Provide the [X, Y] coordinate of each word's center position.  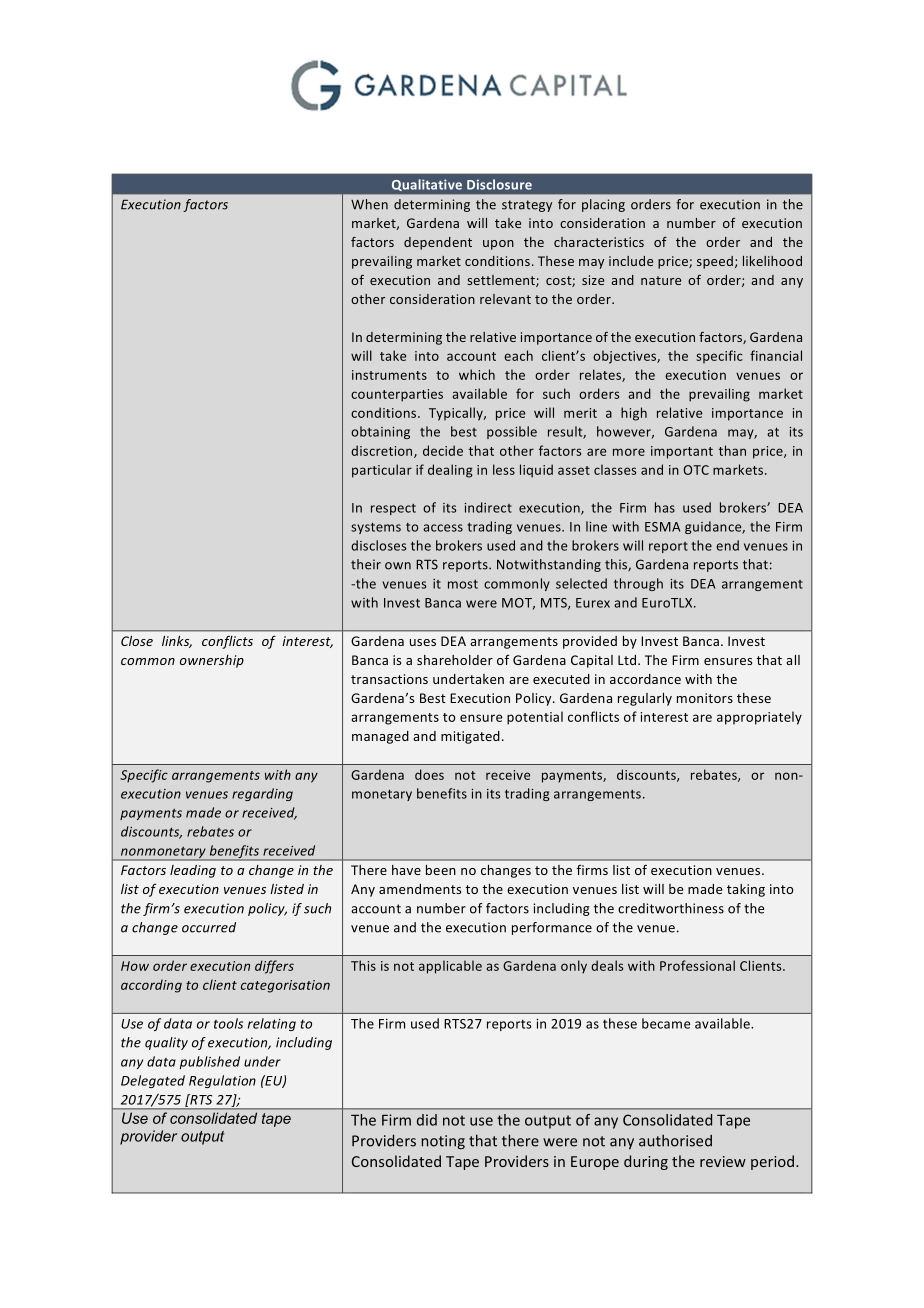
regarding [262, 794]
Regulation [222, 1081]
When [369, 204]
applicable [450, 967]
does [429, 774]
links [177, 642]
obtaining [380, 432]
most [463, 584]
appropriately [759, 718]
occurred [209, 927]
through [638, 584]
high [634, 414]
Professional [697, 965]
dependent [438, 243]
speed [715, 262]
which [477, 374]
